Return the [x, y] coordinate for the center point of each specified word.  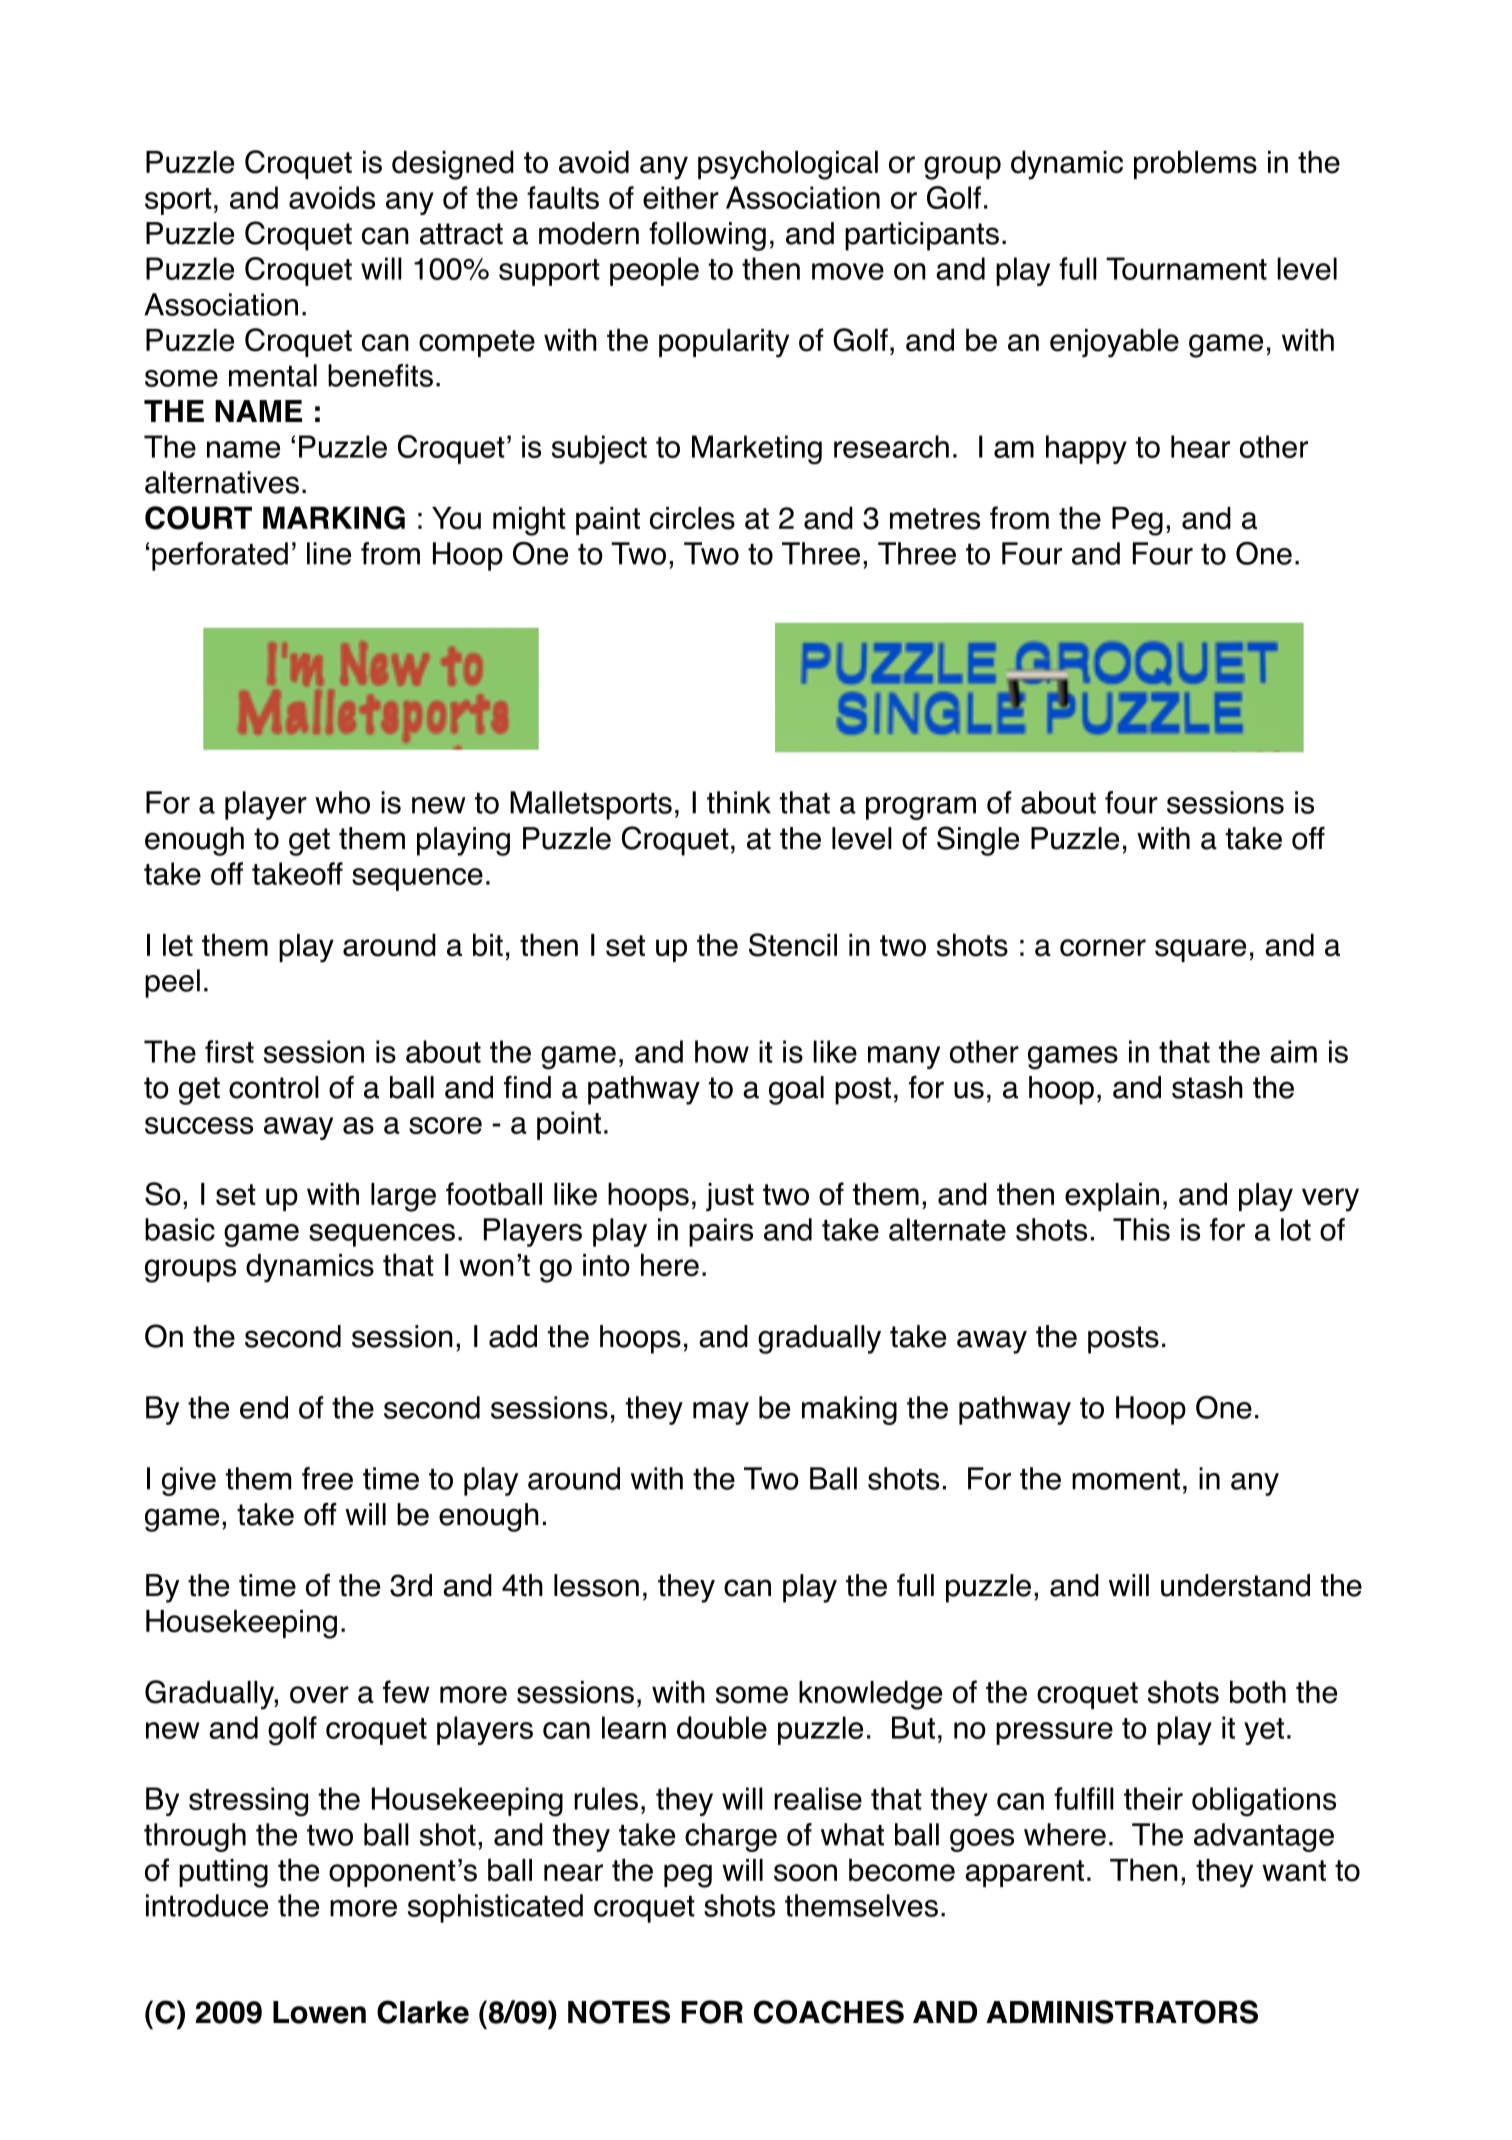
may [721, 1413]
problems [1195, 164]
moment [1126, 1479]
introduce [207, 1905]
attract [461, 234]
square [1200, 950]
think [739, 802]
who [342, 802]
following [707, 236]
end [264, 1407]
